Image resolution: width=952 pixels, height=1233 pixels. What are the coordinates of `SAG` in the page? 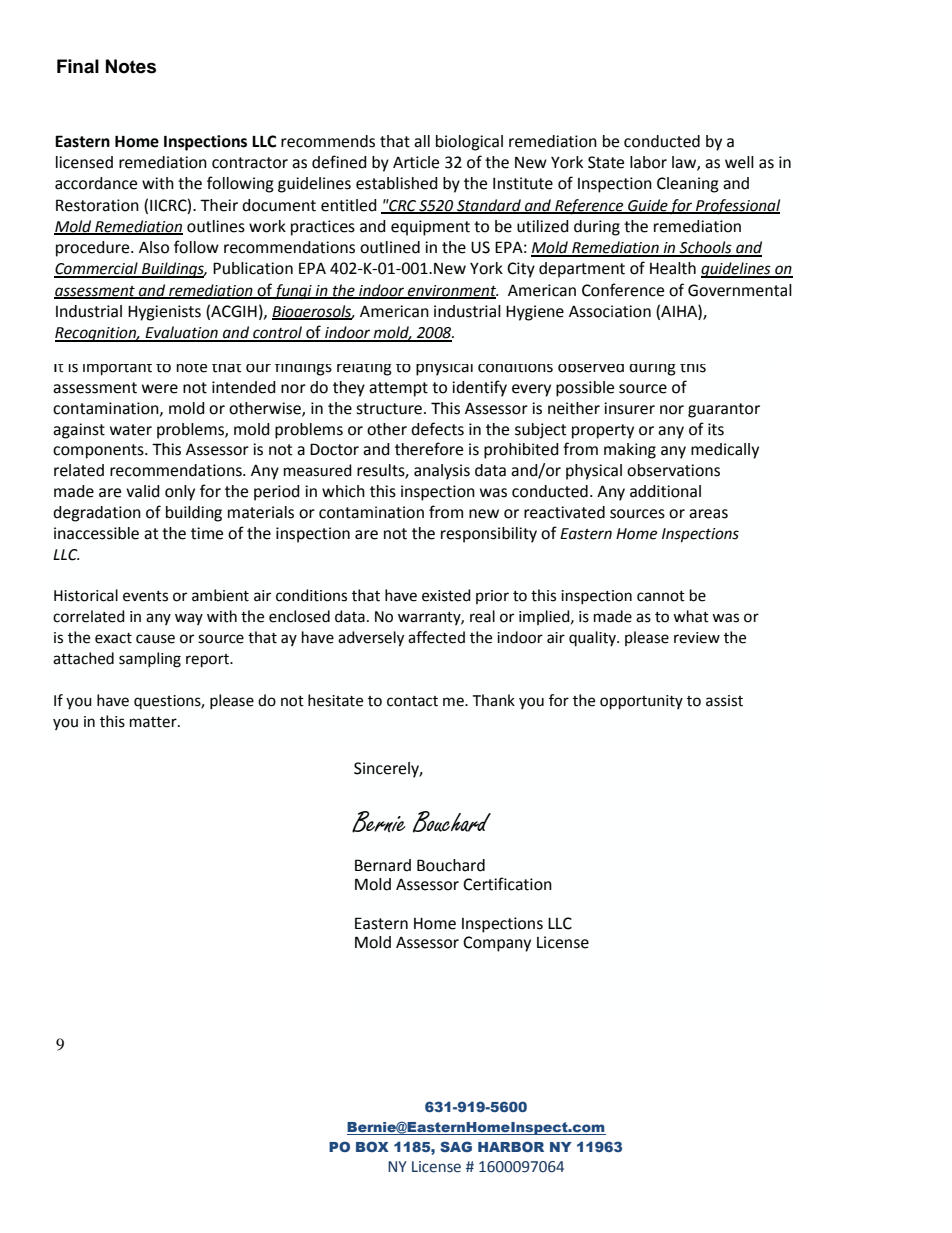 It's located at (456, 1146).
